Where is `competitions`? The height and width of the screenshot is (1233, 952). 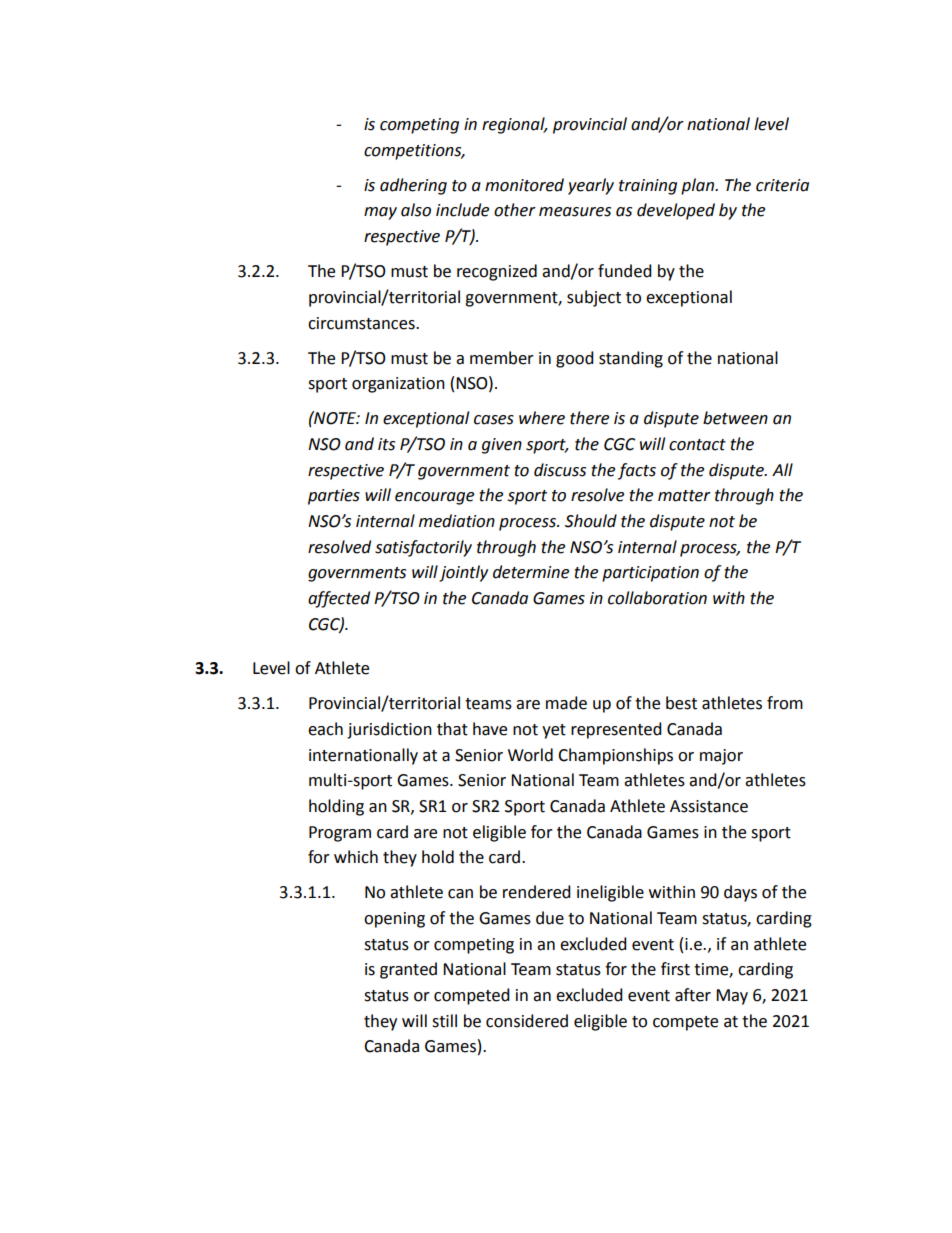
competitions is located at coordinates (414, 152).
